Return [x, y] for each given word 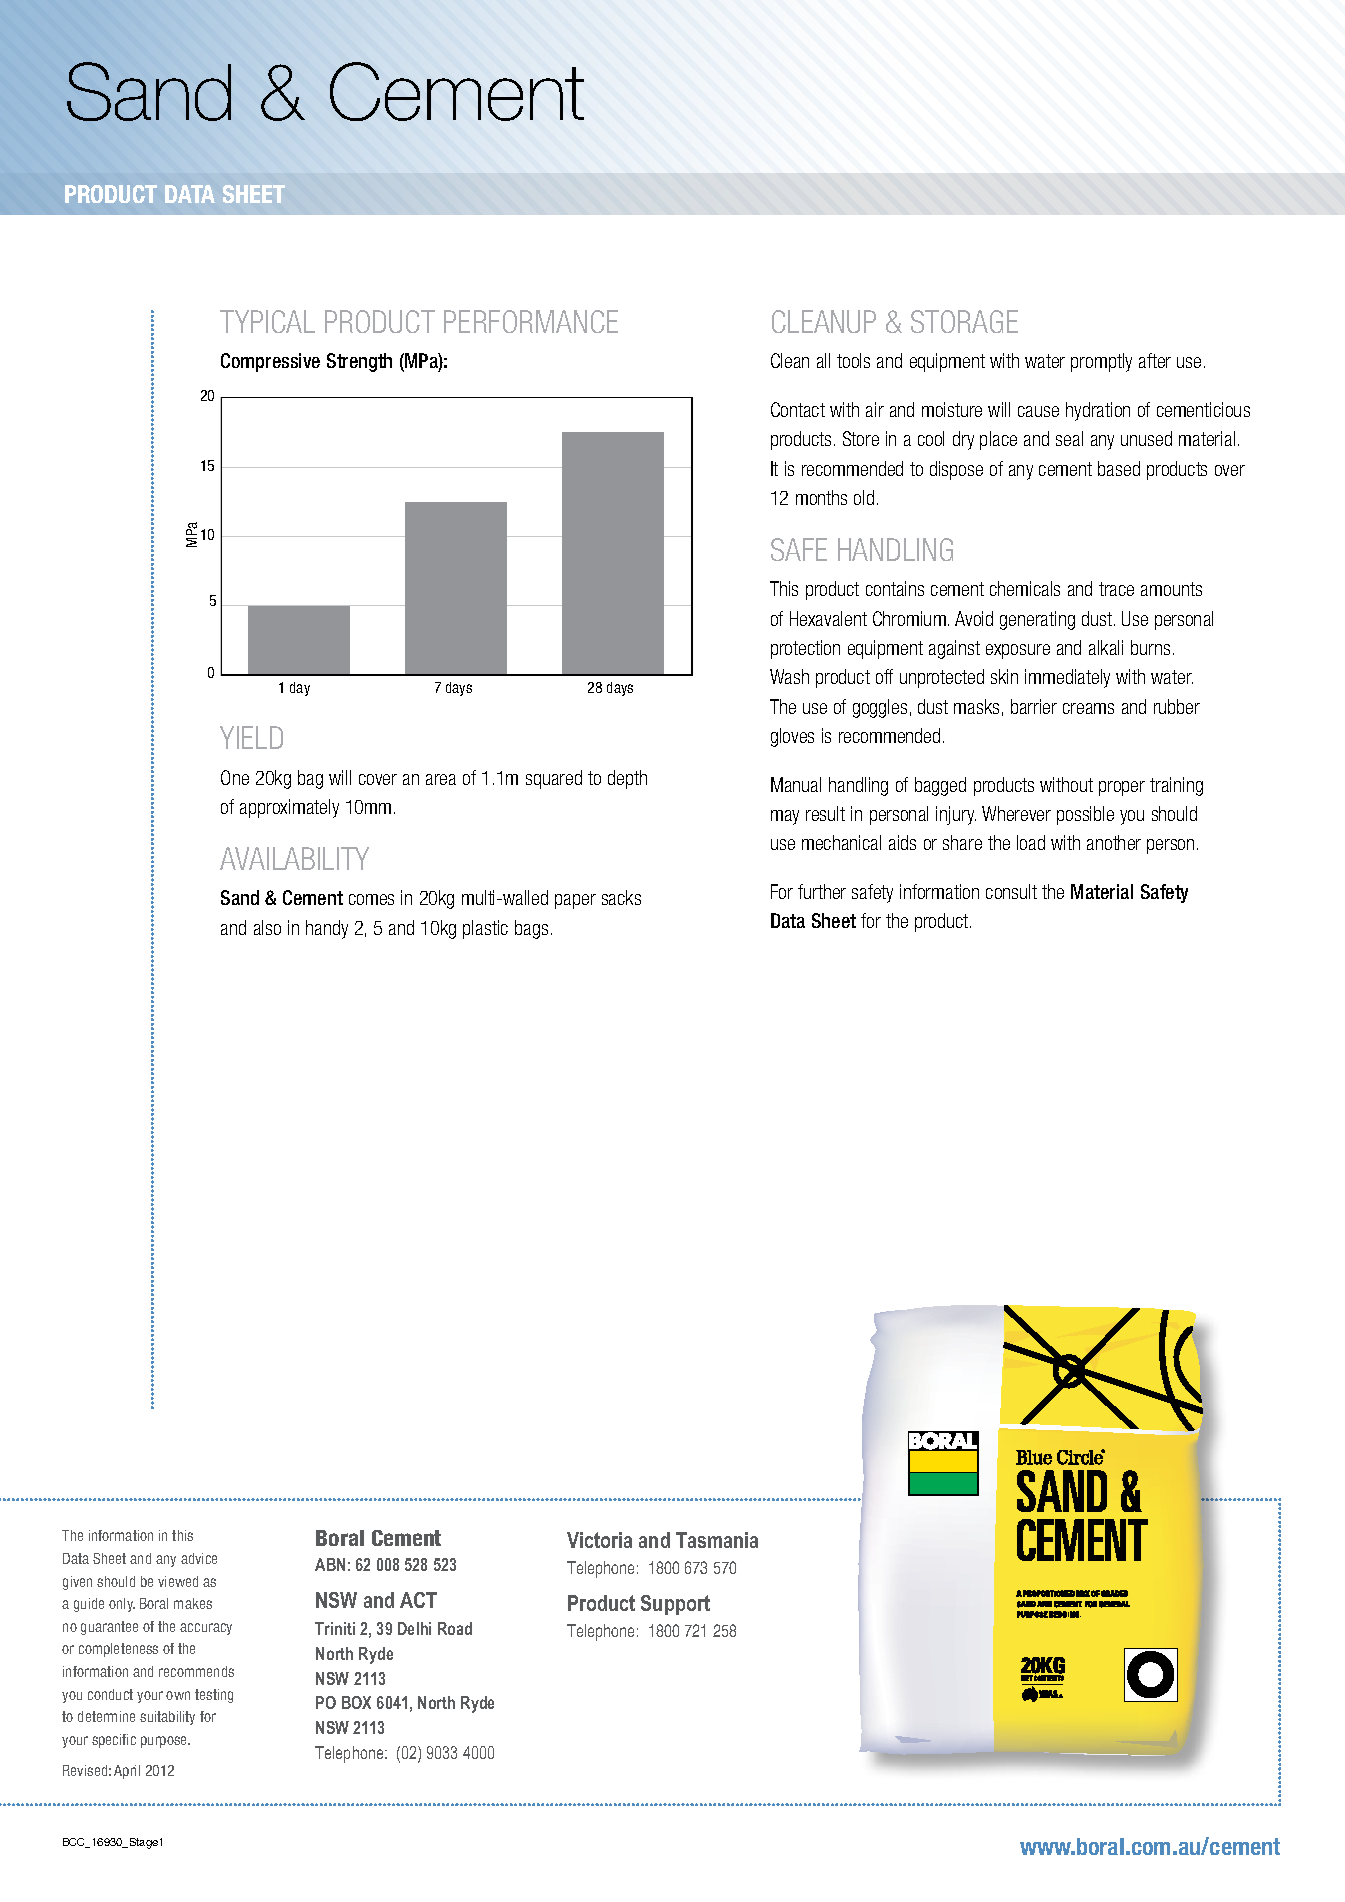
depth [627, 779]
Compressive [270, 362]
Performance [531, 321]
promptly [1101, 362]
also [267, 927]
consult [1011, 891]
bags [531, 929]
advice [199, 1558]
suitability [167, 1718]
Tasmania [717, 1540]
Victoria [599, 1540]
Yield [251, 737]
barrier [1034, 706]
